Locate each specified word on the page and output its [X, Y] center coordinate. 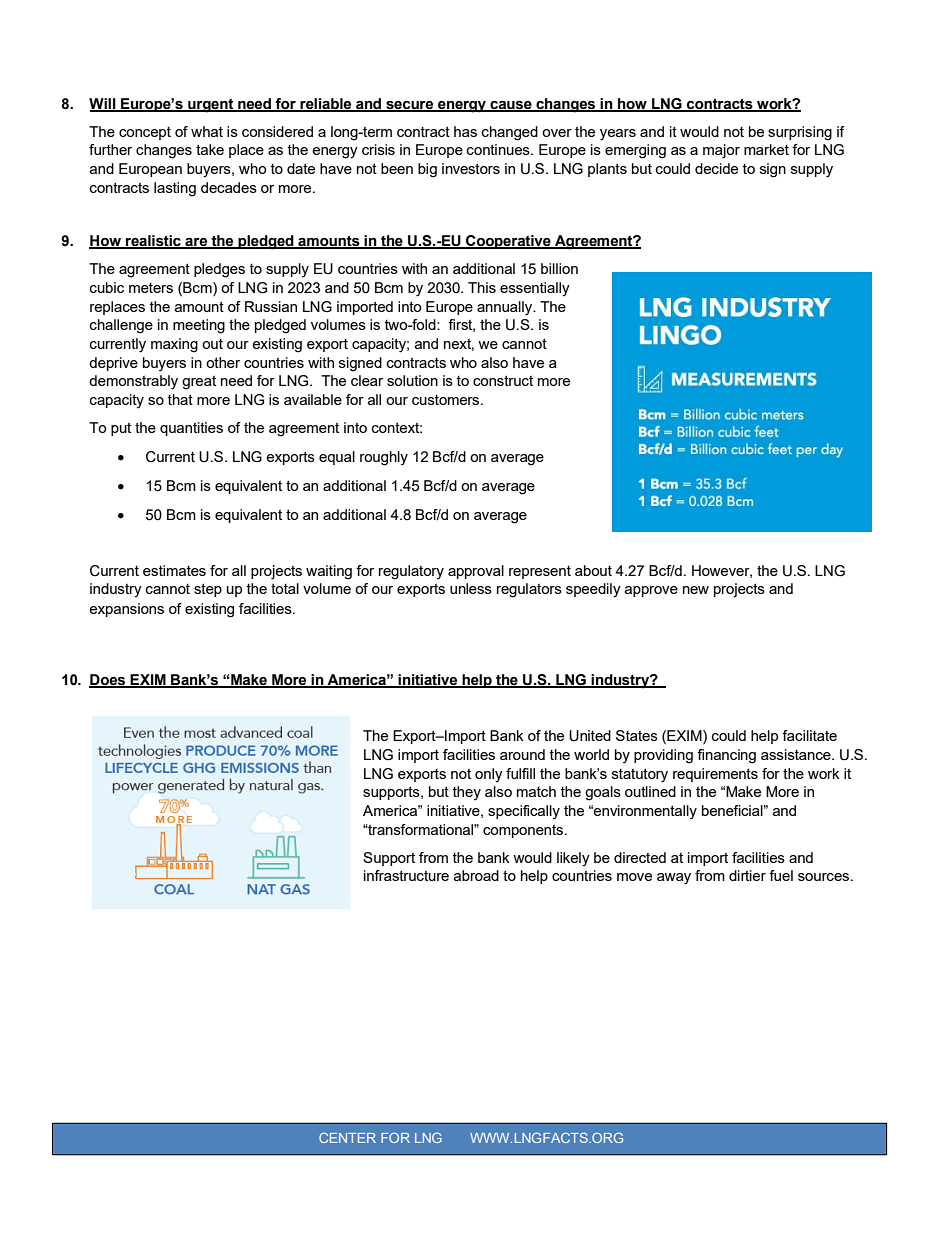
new [696, 590]
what [207, 131]
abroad [476, 875]
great [199, 383]
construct [503, 380]
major [721, 151]
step [208, 590]
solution [412, 380]
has [465, 131]
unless [471, 588]
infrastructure [406, 875]
